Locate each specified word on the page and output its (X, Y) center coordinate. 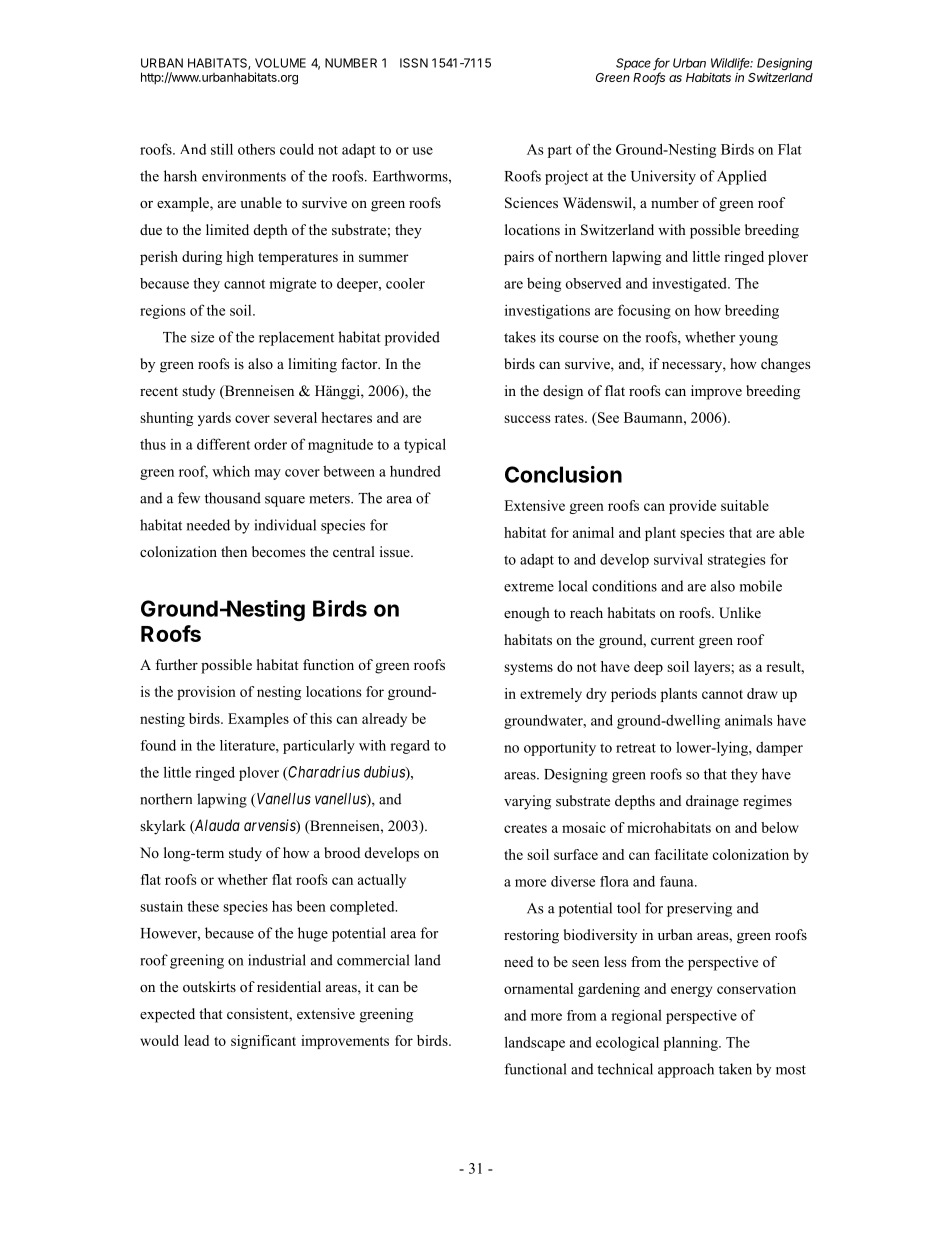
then (234, 551)
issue (396, 551)
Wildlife (732, 64)
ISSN (414, 63)
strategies (737, 561)
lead (196, 1040)
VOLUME (280, 63)
